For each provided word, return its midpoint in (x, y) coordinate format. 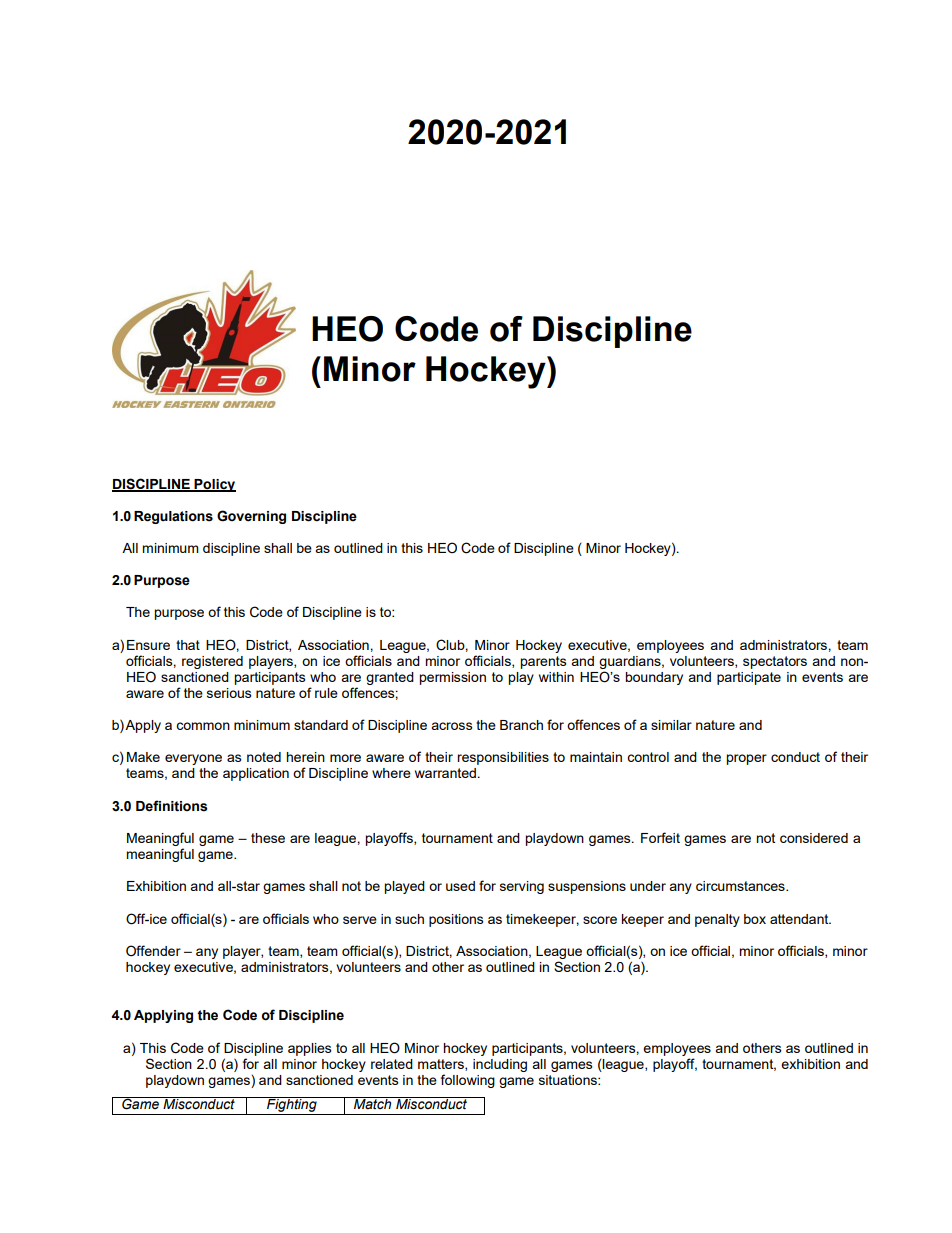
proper (746, 759)
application (256, 774)
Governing (251, 517)
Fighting (292, 1106)
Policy (214, 485)
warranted (445, 773)
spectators (775, 662)
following (468, 1081)
